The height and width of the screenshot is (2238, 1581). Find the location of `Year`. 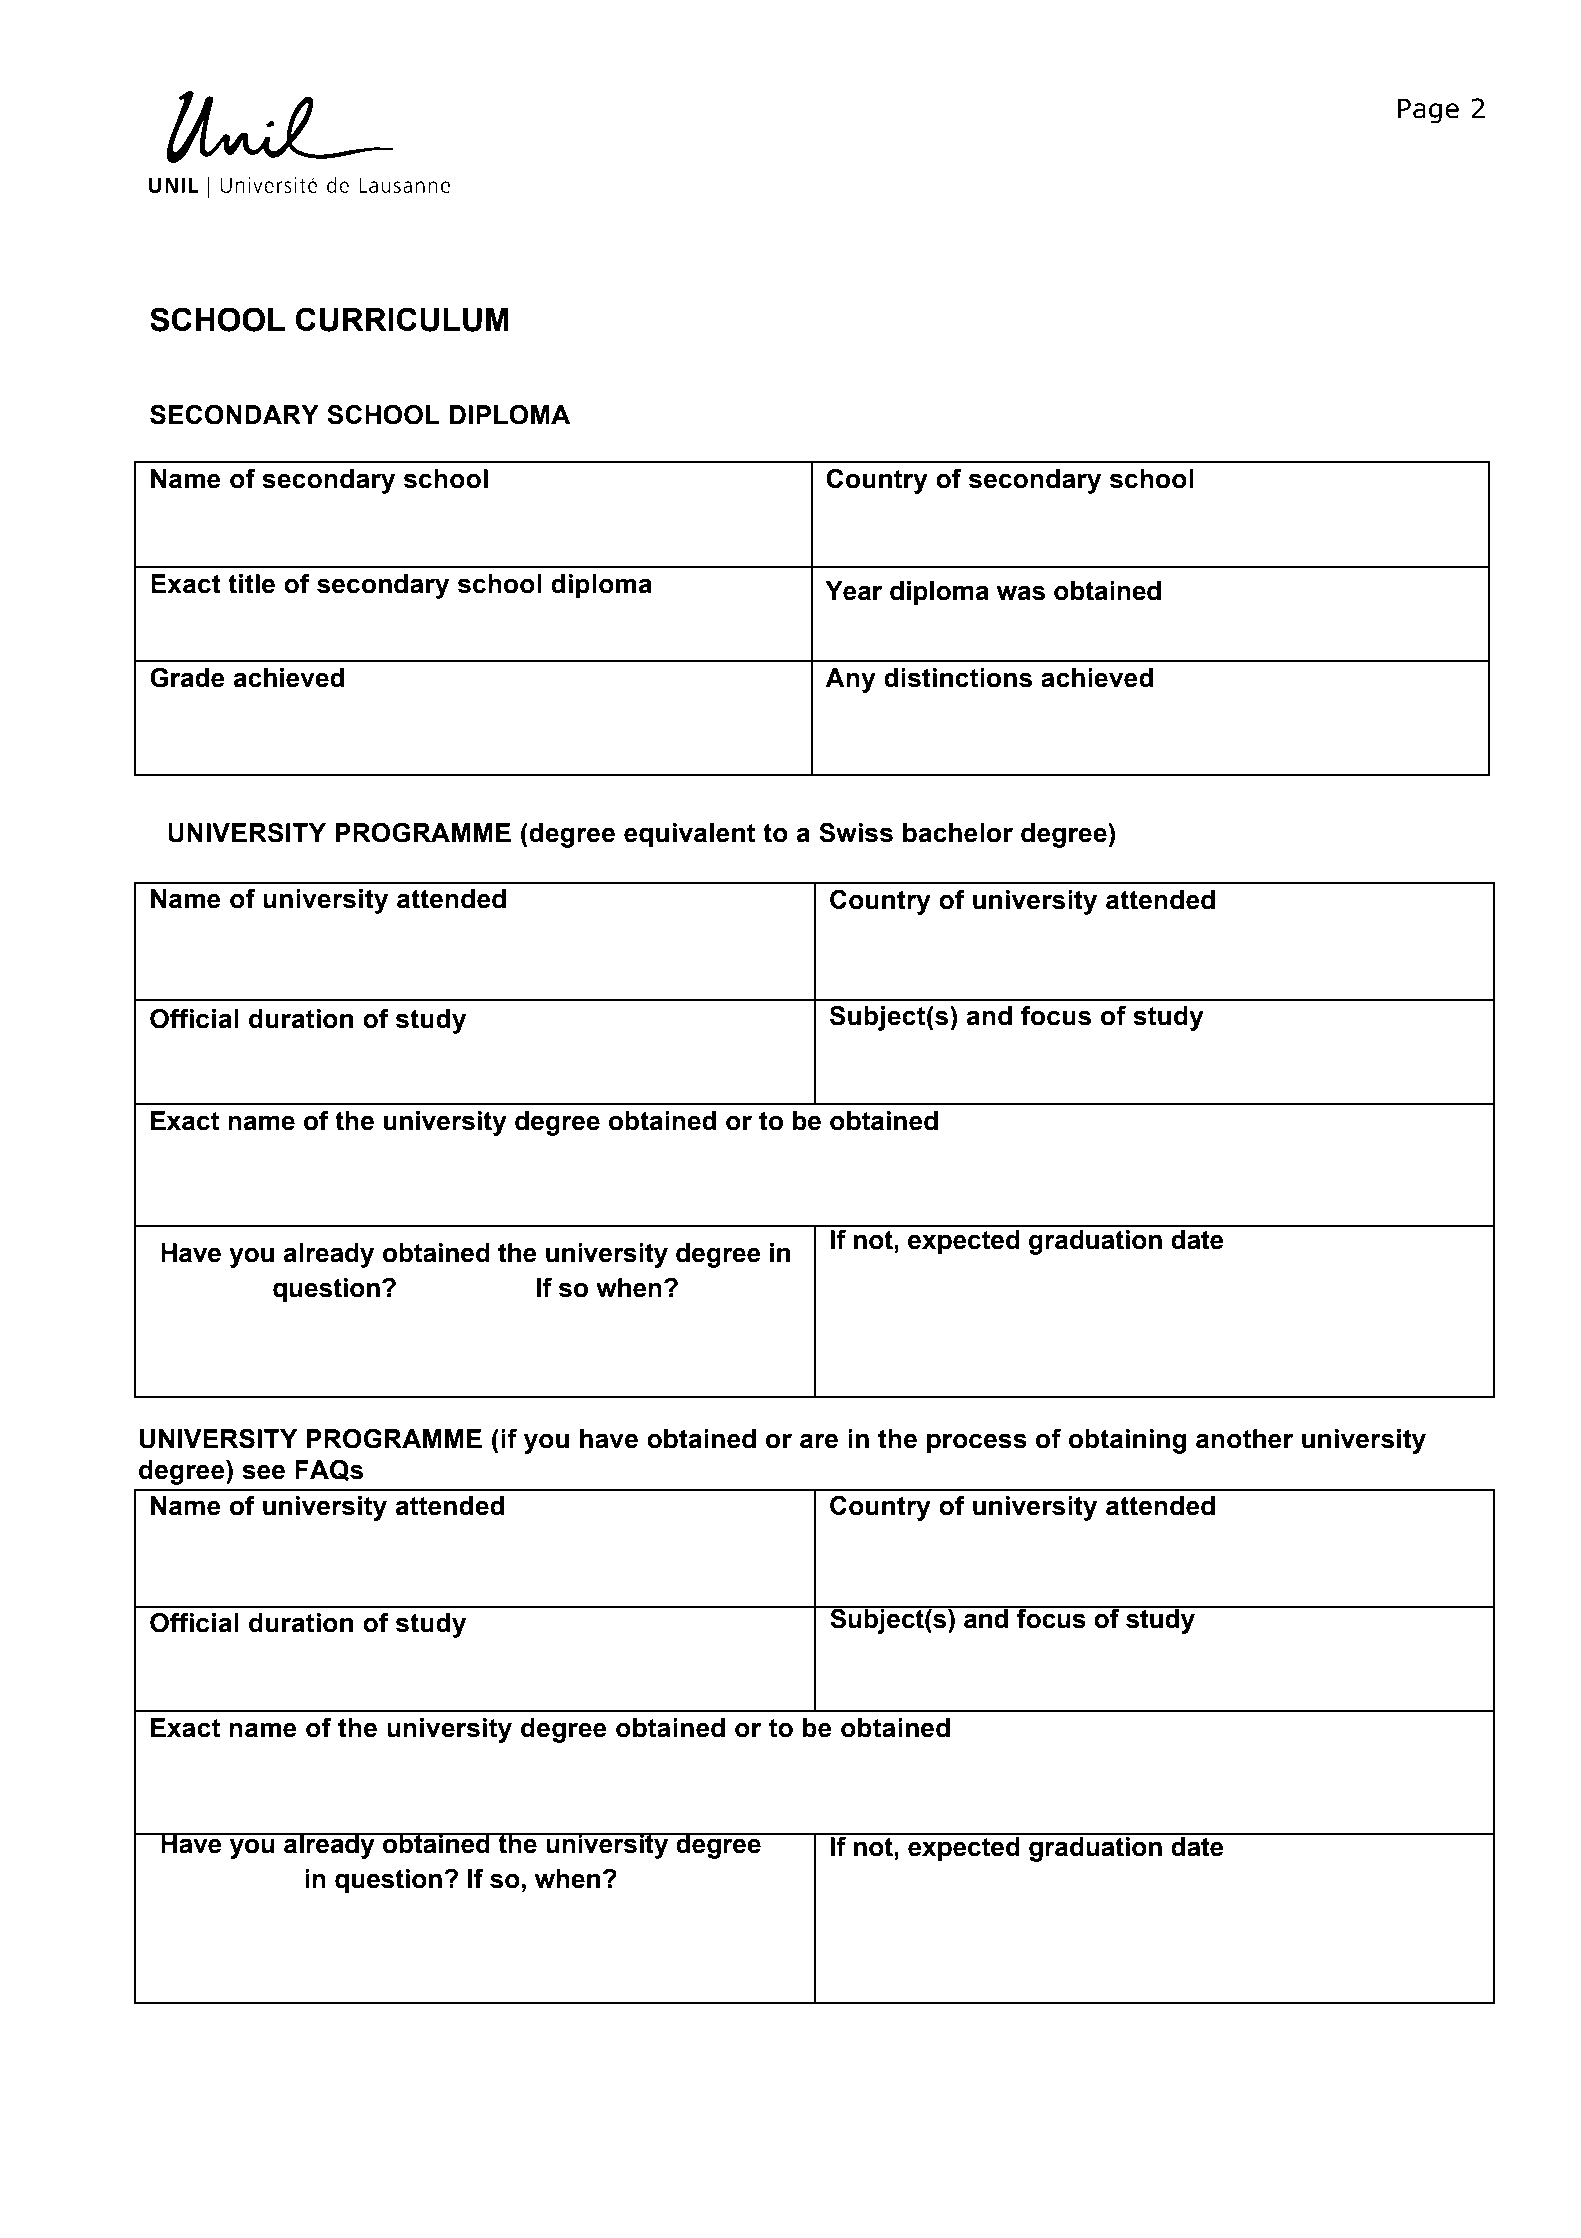

Year is located at coordinates (853, 591).
